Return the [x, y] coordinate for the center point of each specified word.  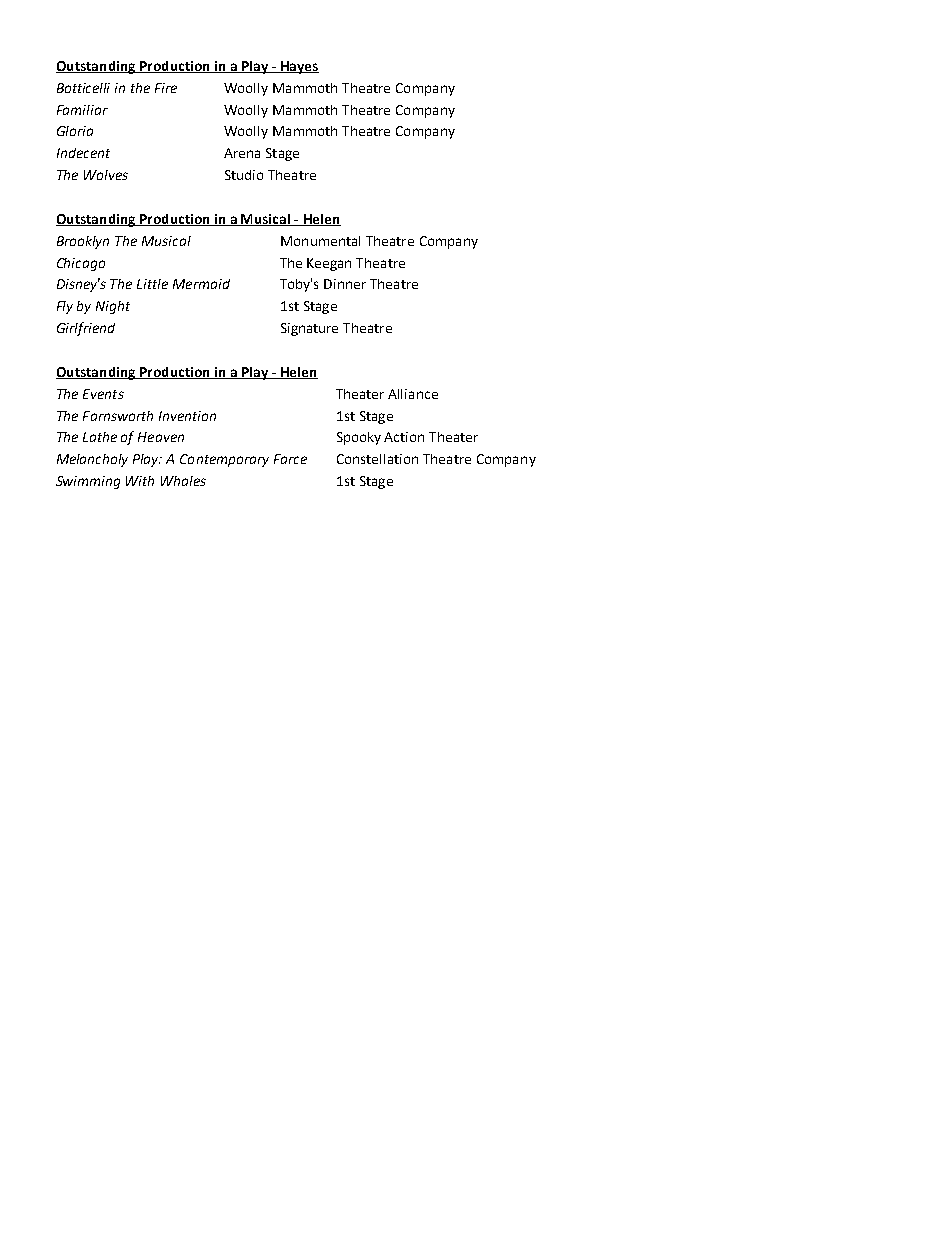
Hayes [298, 67]
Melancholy [92, 460]
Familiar [82, 110]
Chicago [81, 264]
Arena [242, 153]
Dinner [345, 284]
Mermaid [201, 284]
